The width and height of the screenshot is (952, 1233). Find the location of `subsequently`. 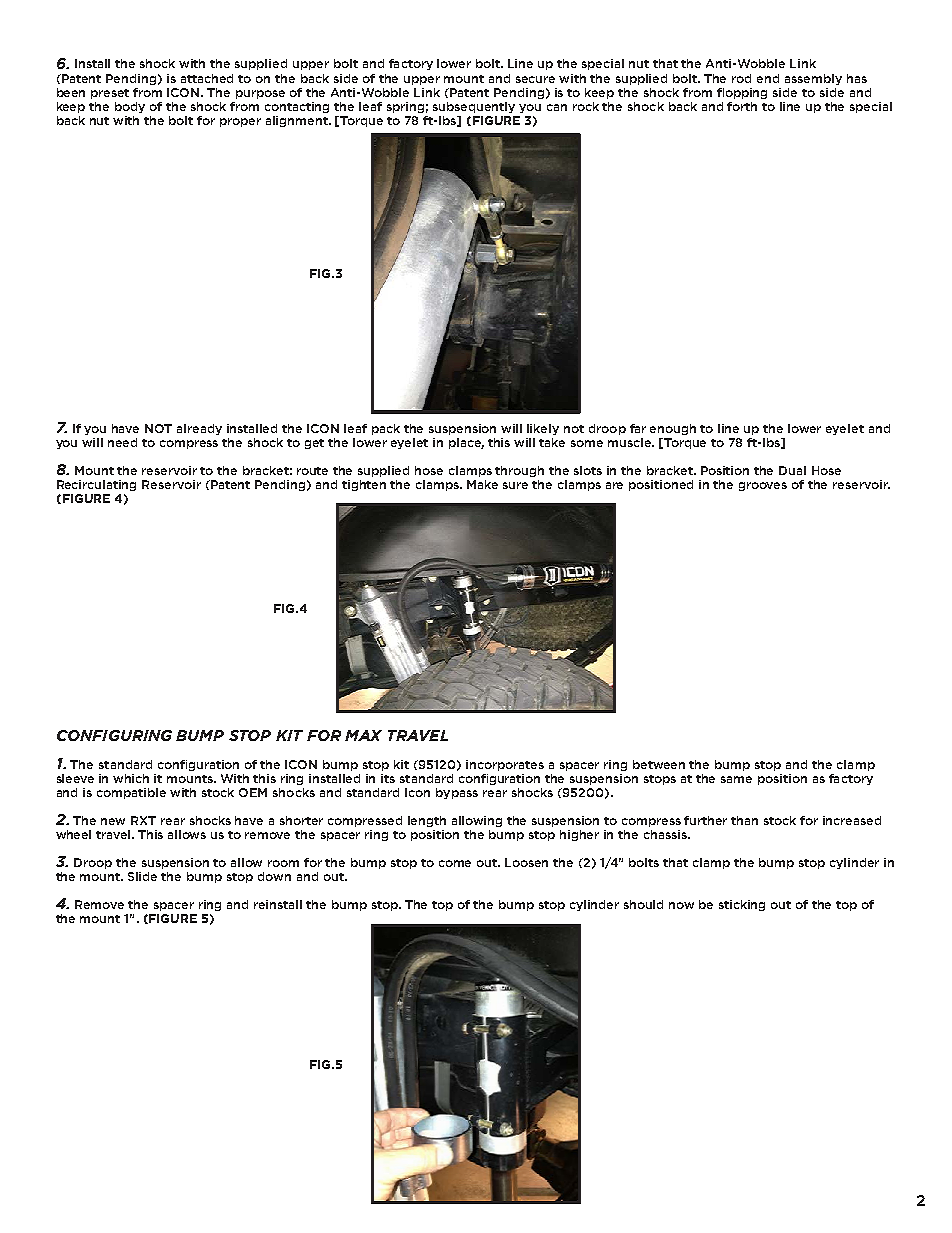

subsequently is located at coordinates (474, 107).
